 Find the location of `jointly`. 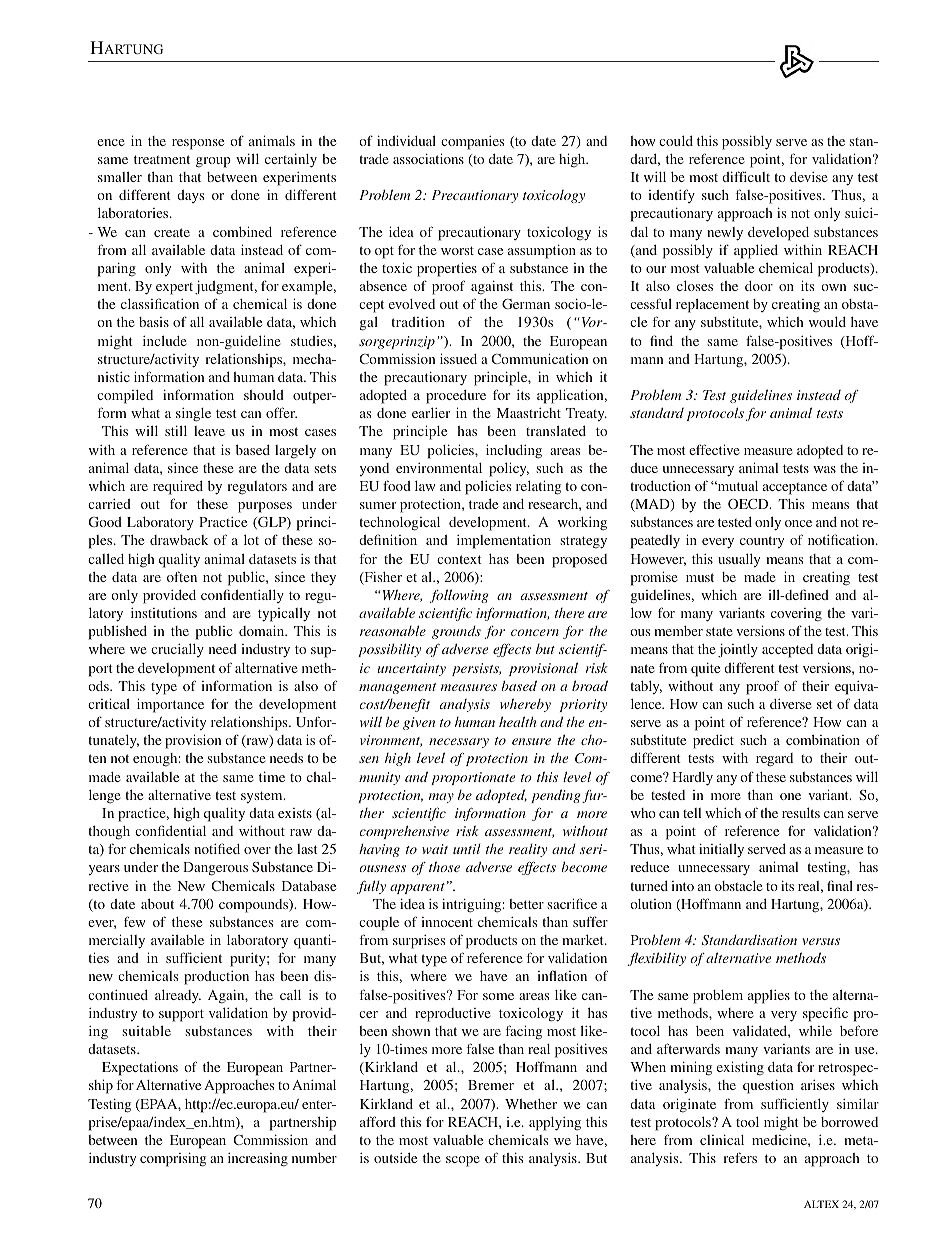

jointly is located at coordinates (738, 650).
